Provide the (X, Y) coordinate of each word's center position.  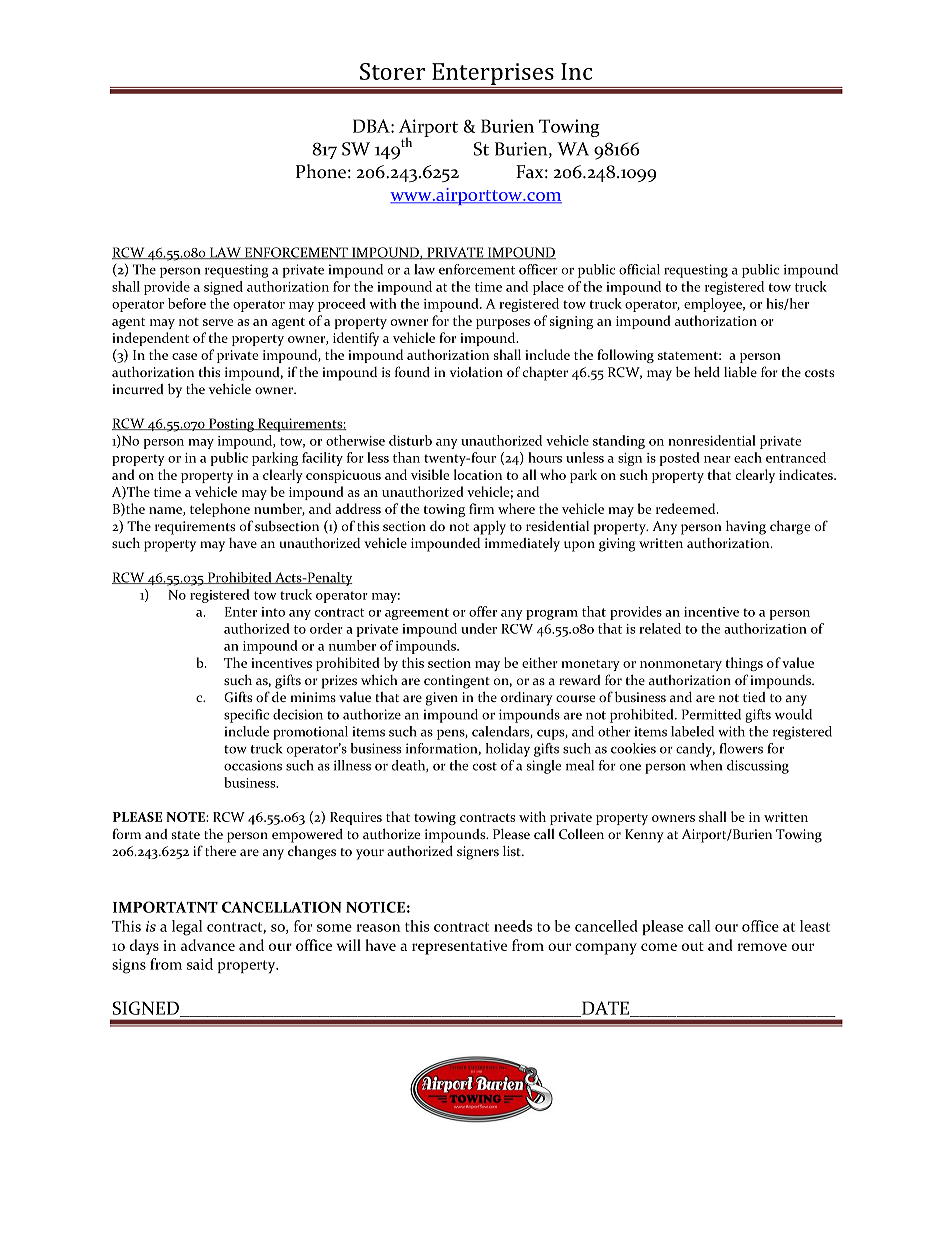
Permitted (711, 714)
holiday (508, 750)
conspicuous (343, 476)
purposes (503, 324)
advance (208, 945)
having (746, 528)
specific (246, 716)
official (639, 269)
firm (481, 508)
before (187, 303)
